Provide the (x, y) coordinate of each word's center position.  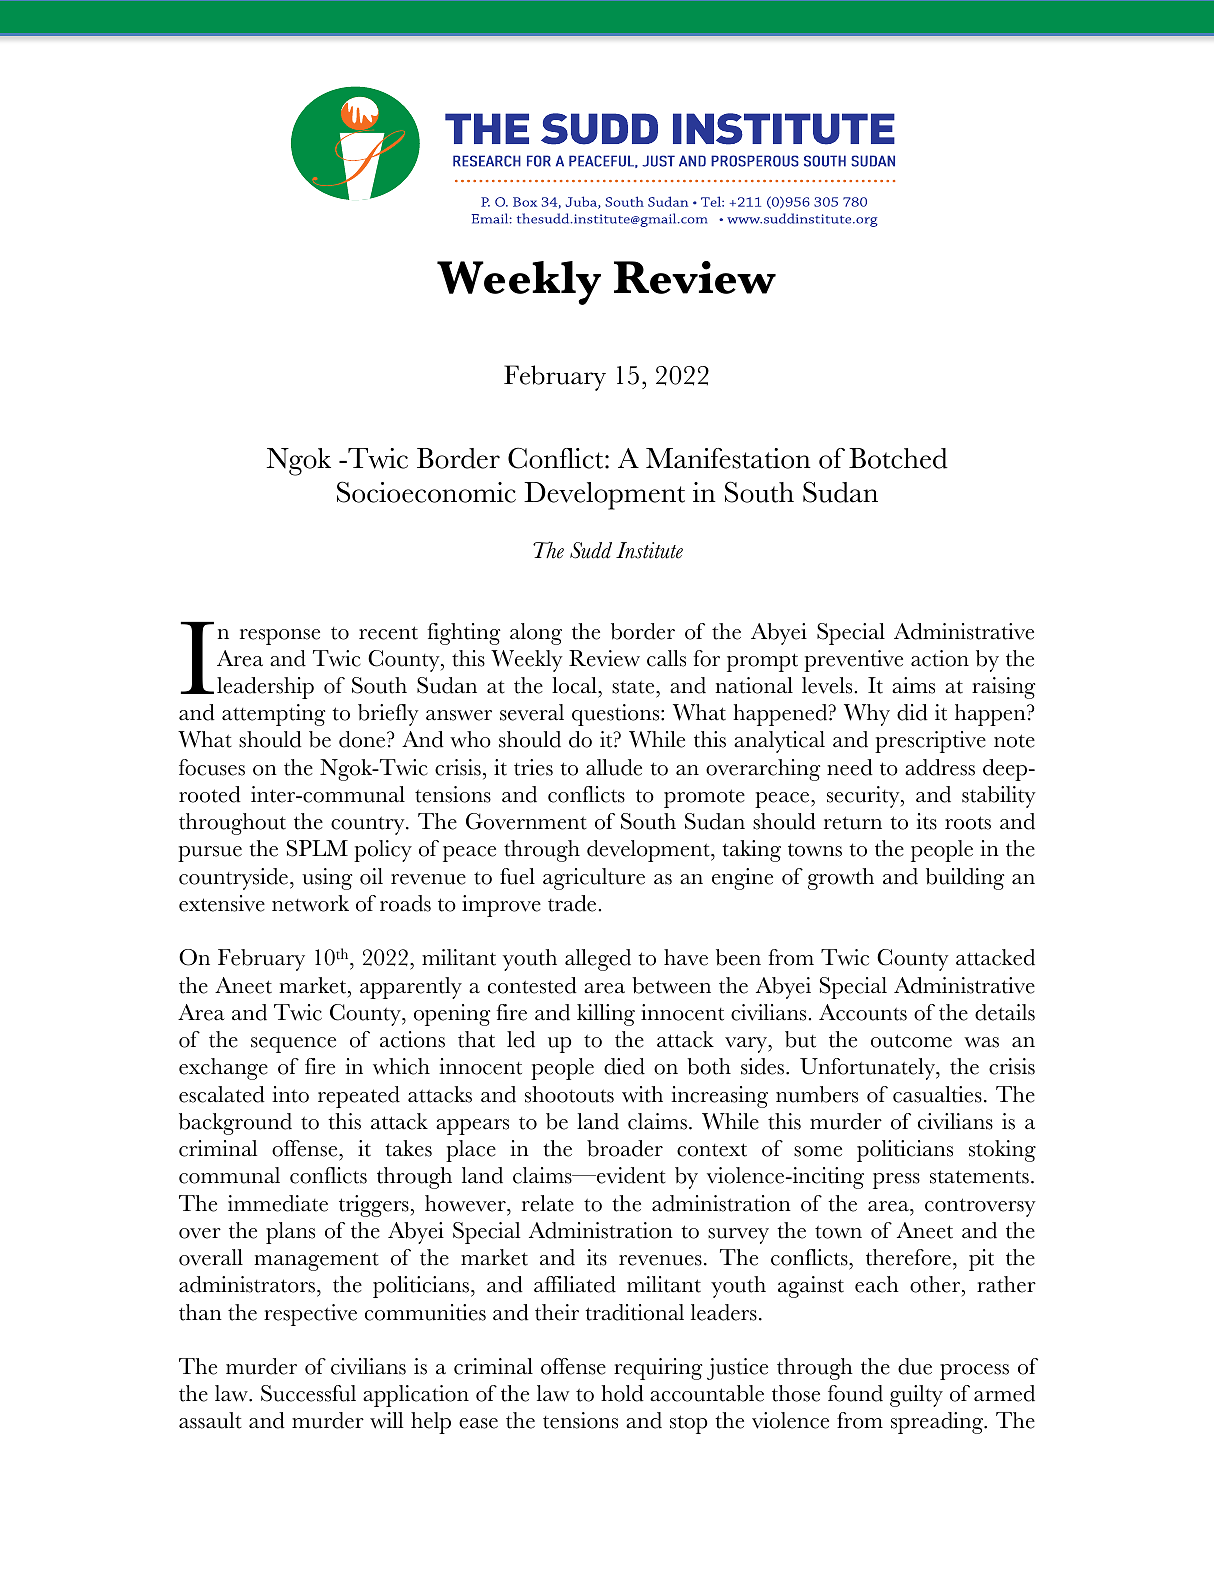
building (965, 879)
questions (617, 715)
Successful (308, 1393)
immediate (278, 1203)
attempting (274, 715)
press (896, 1181)
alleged (598, 960)
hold (622, 1393)
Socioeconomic (426, 492)
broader (625, 1148)
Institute (649, 550)
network (310, 903)
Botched (898, 458)
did (912, 712)
